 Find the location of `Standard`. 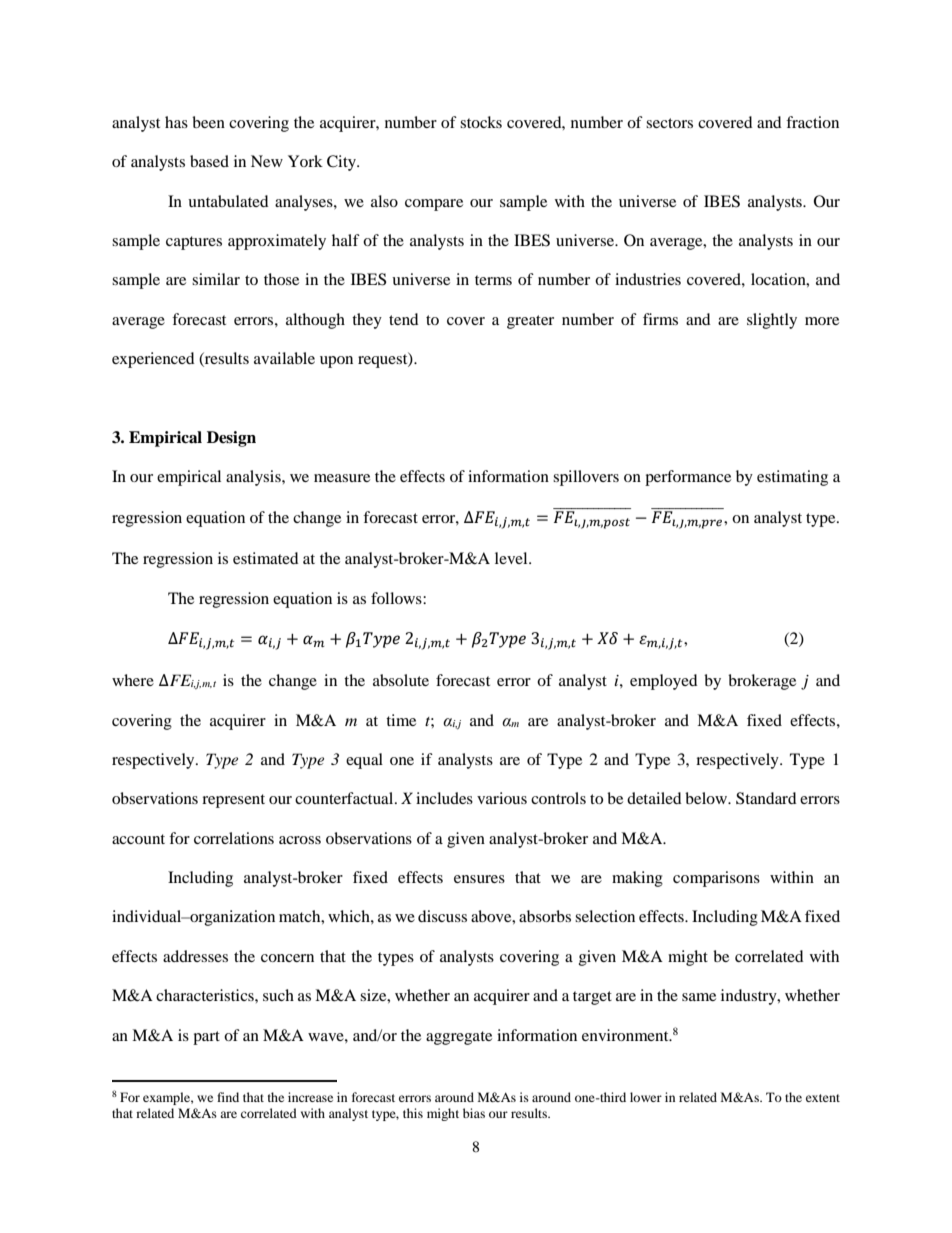

Standard is located at coordinates (766, 798).
